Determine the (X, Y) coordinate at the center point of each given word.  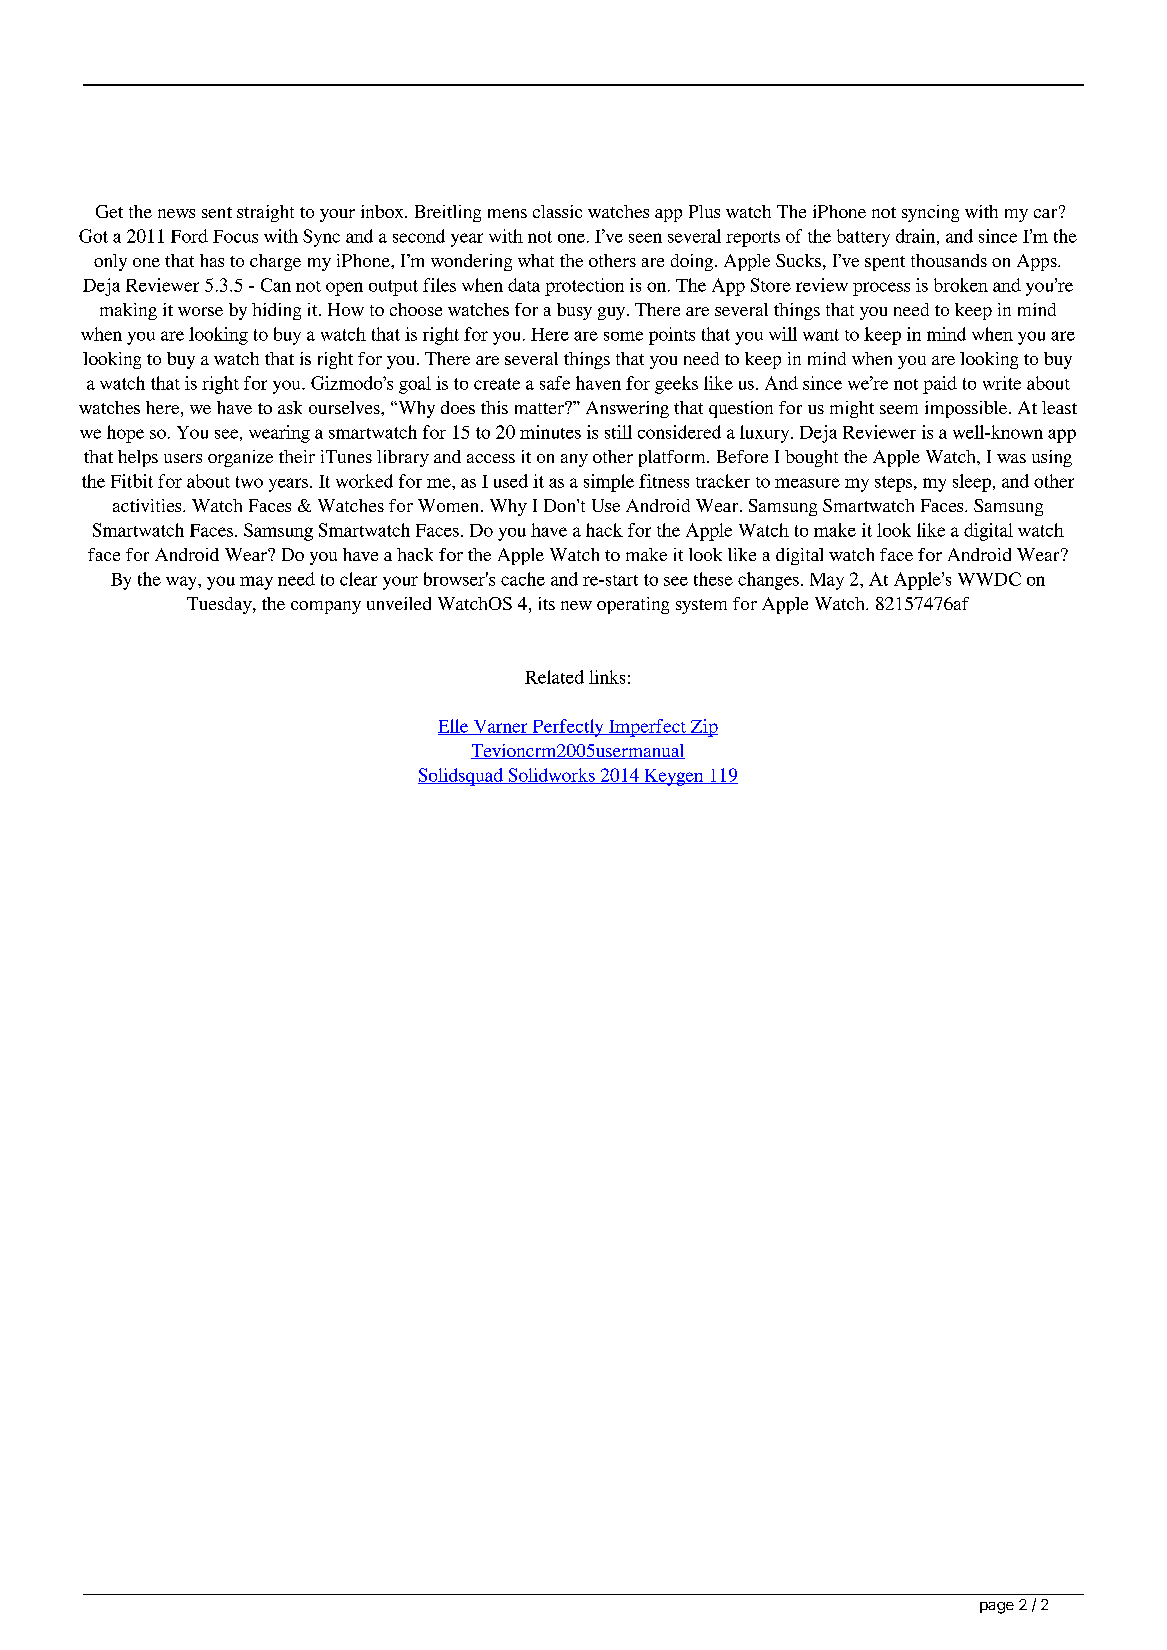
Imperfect (647, 728)
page (997, 1608)
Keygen (674, 777)
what (536, 260)
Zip (703, 728)
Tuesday (220, 605)
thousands (949, 260)
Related (554, 677)
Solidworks (551, 776)
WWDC (989, 579)
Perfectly (568, 728)
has (212, 260)
